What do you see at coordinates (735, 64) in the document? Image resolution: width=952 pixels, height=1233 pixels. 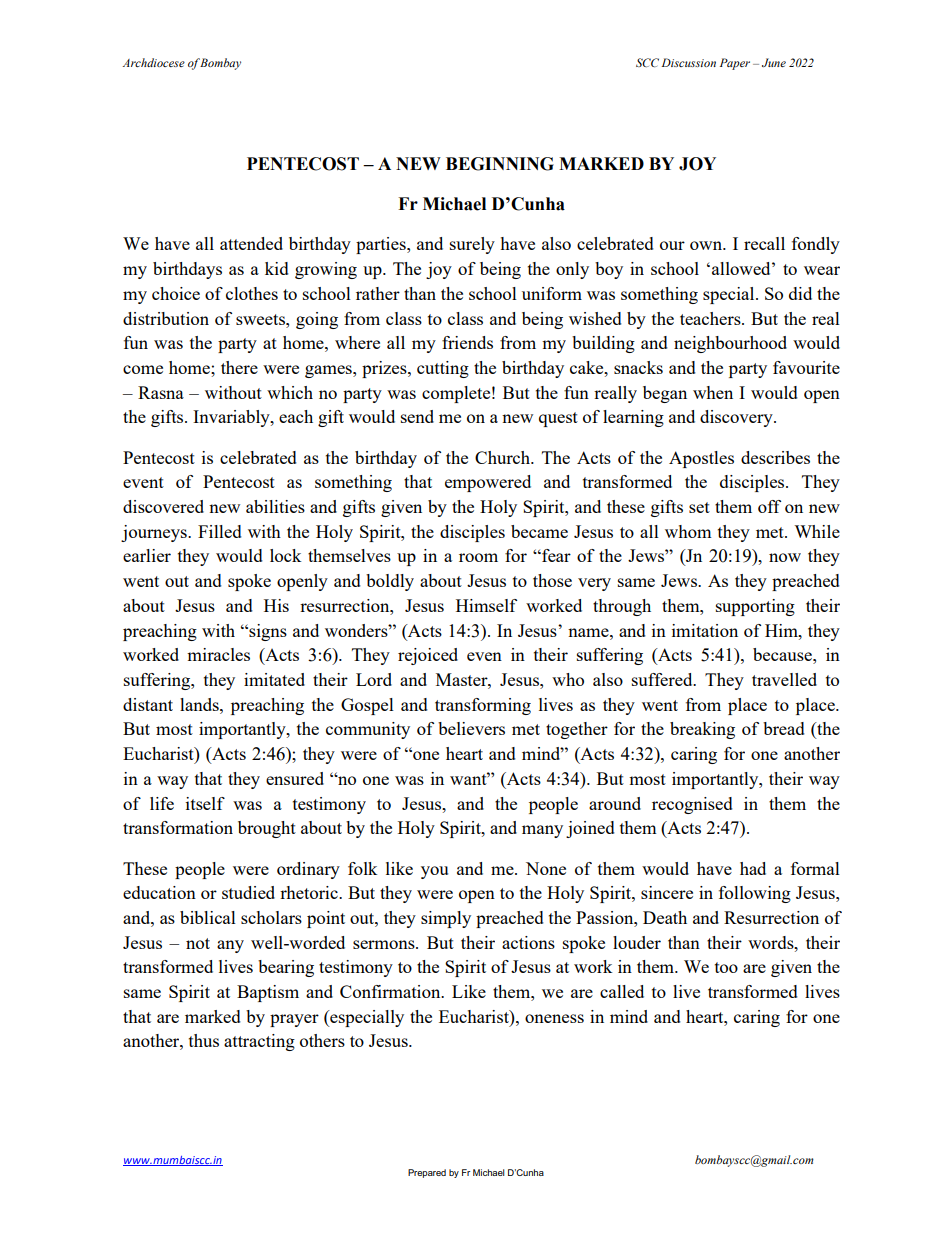 I see `Paper` at bounding box center [735, 64].
